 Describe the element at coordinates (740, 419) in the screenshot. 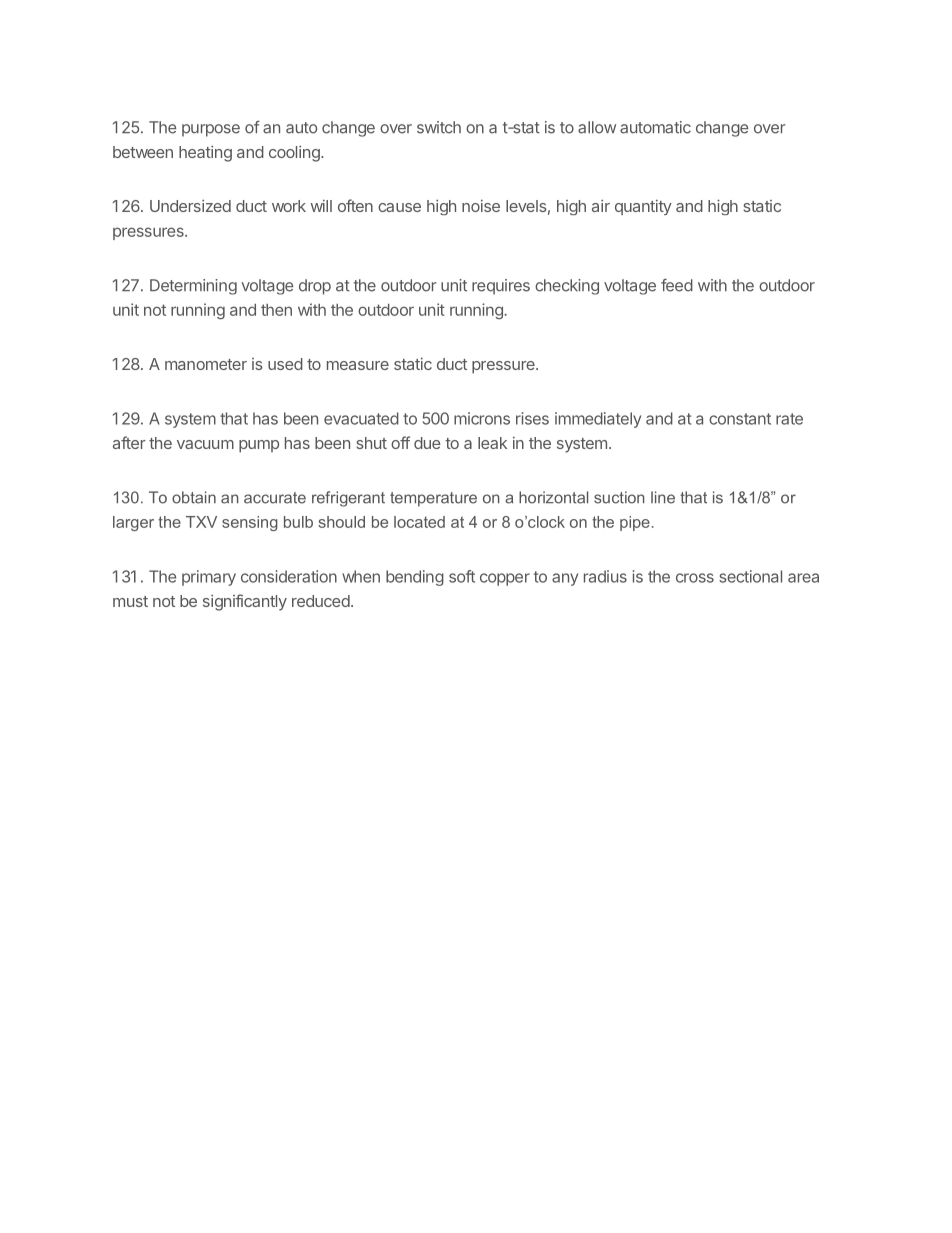

I see `constant` at that location.
